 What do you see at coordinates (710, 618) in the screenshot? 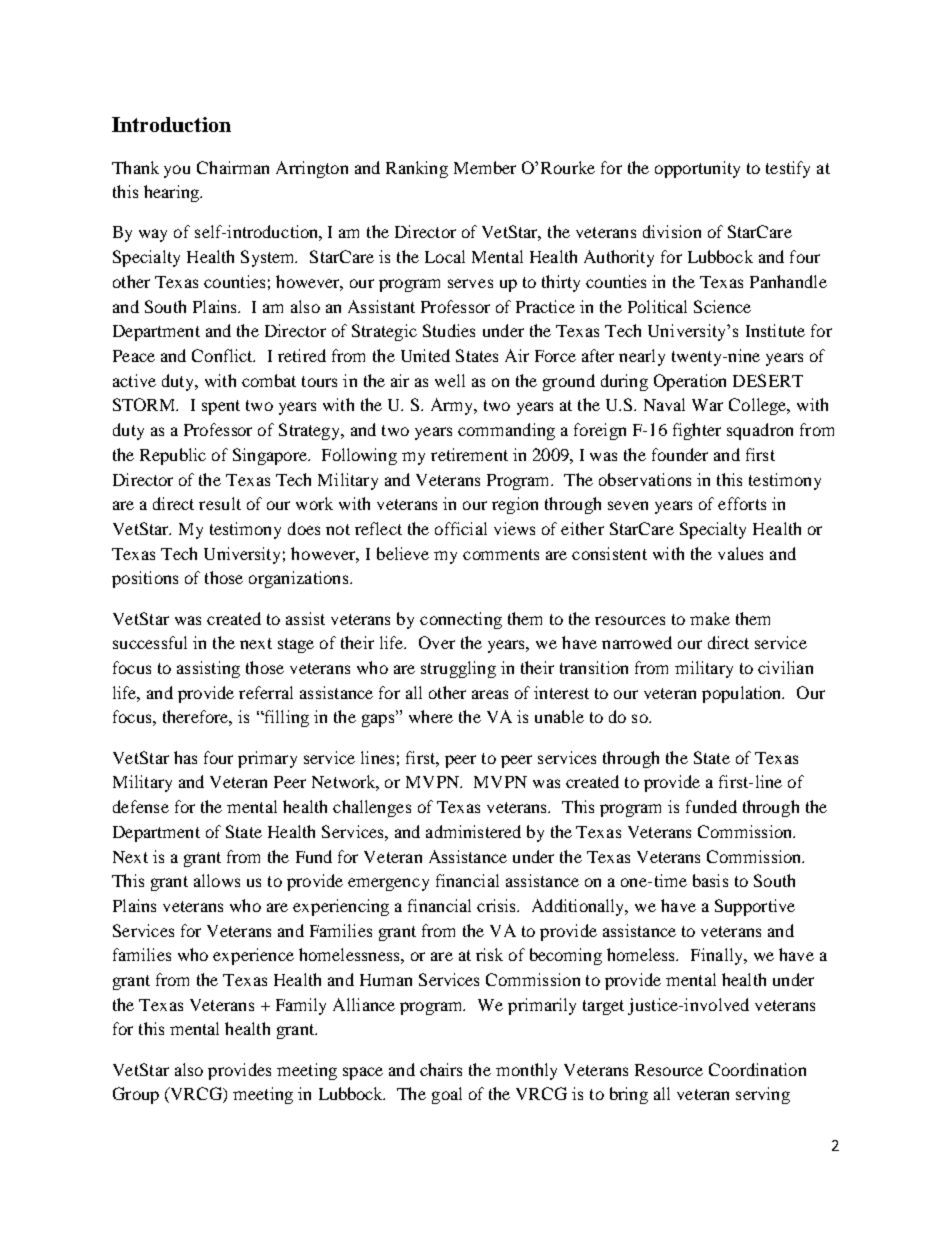
I see `make` at bounding box center [710, 618].
